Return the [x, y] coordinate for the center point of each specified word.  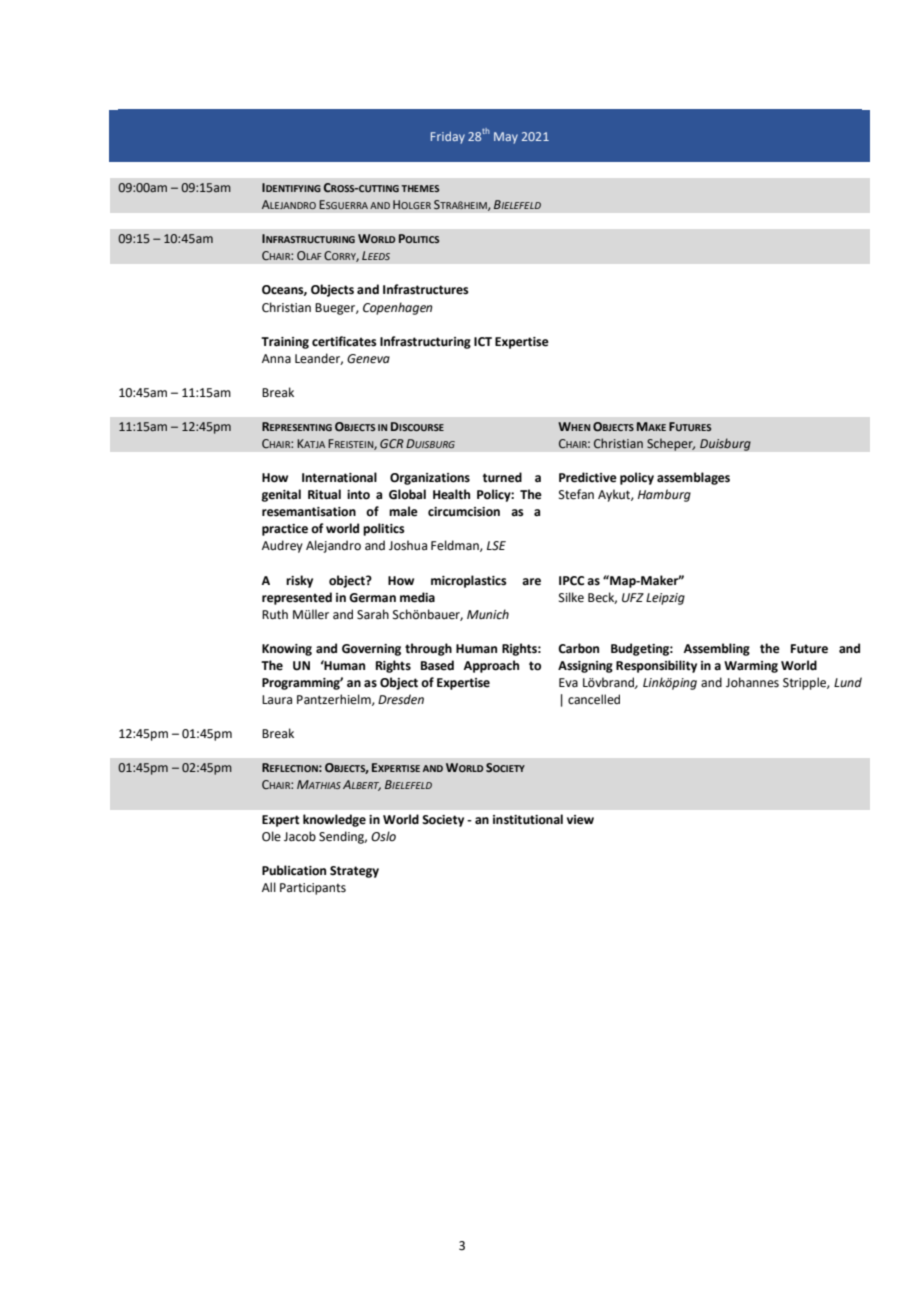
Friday [448, 137]
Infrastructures [426, 289]
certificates [344, 341]
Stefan [576, 494]
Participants [313, 889]
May [506, 138]
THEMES [420, 188]
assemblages [693, 478]
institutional [528, 819]
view [580, 820]
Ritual [324, 494]
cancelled [594, 699]
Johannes [752, 682]
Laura [277, 699]
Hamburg [664, 495]
